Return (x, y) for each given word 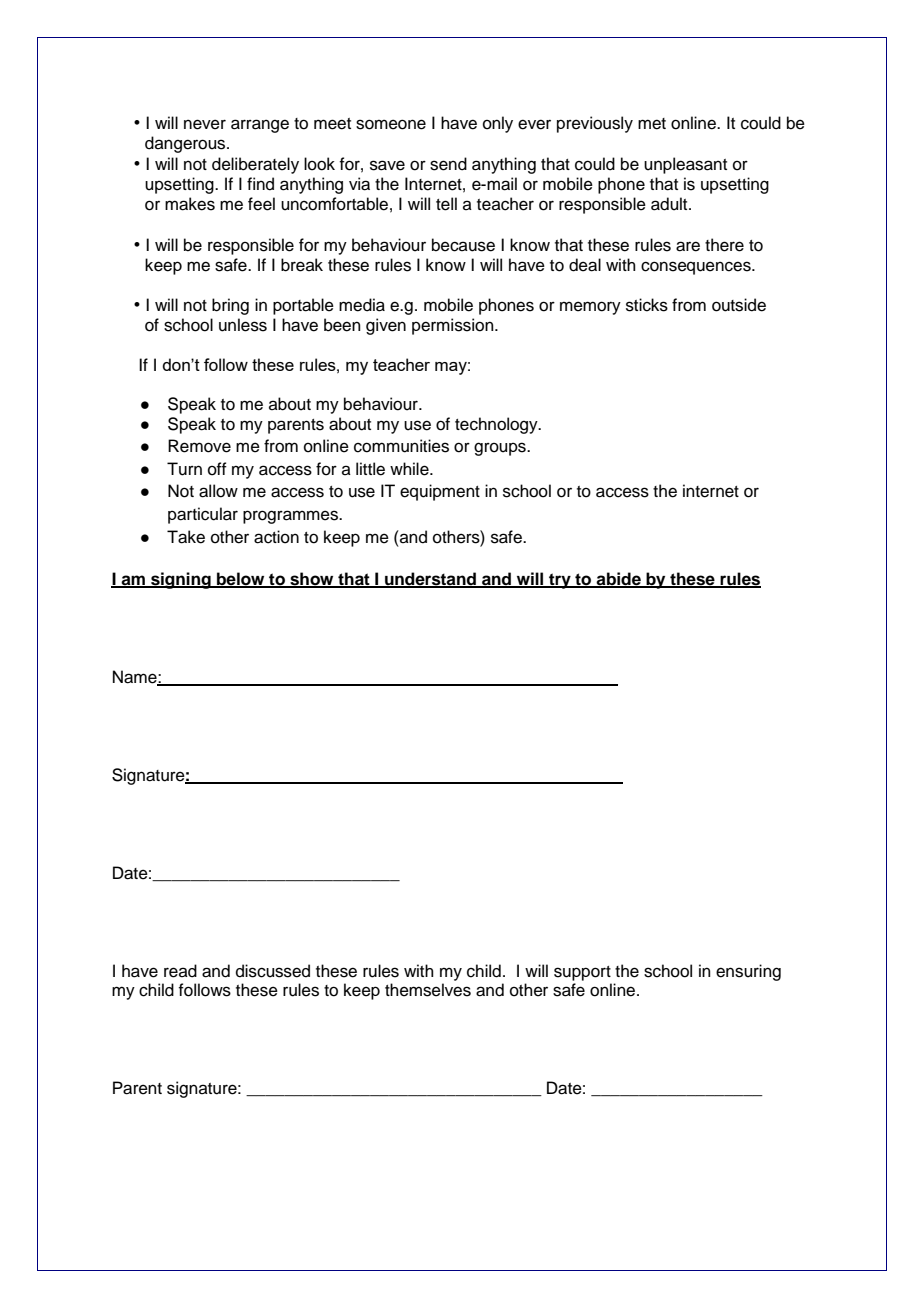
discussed (273, 971)
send (448, 164)
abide (619, 579)
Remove (199, 446)
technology (497, 425)
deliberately (255, 165)
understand (431, 579)
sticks (647, 305)
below (241, 579)
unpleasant (685, 165)
